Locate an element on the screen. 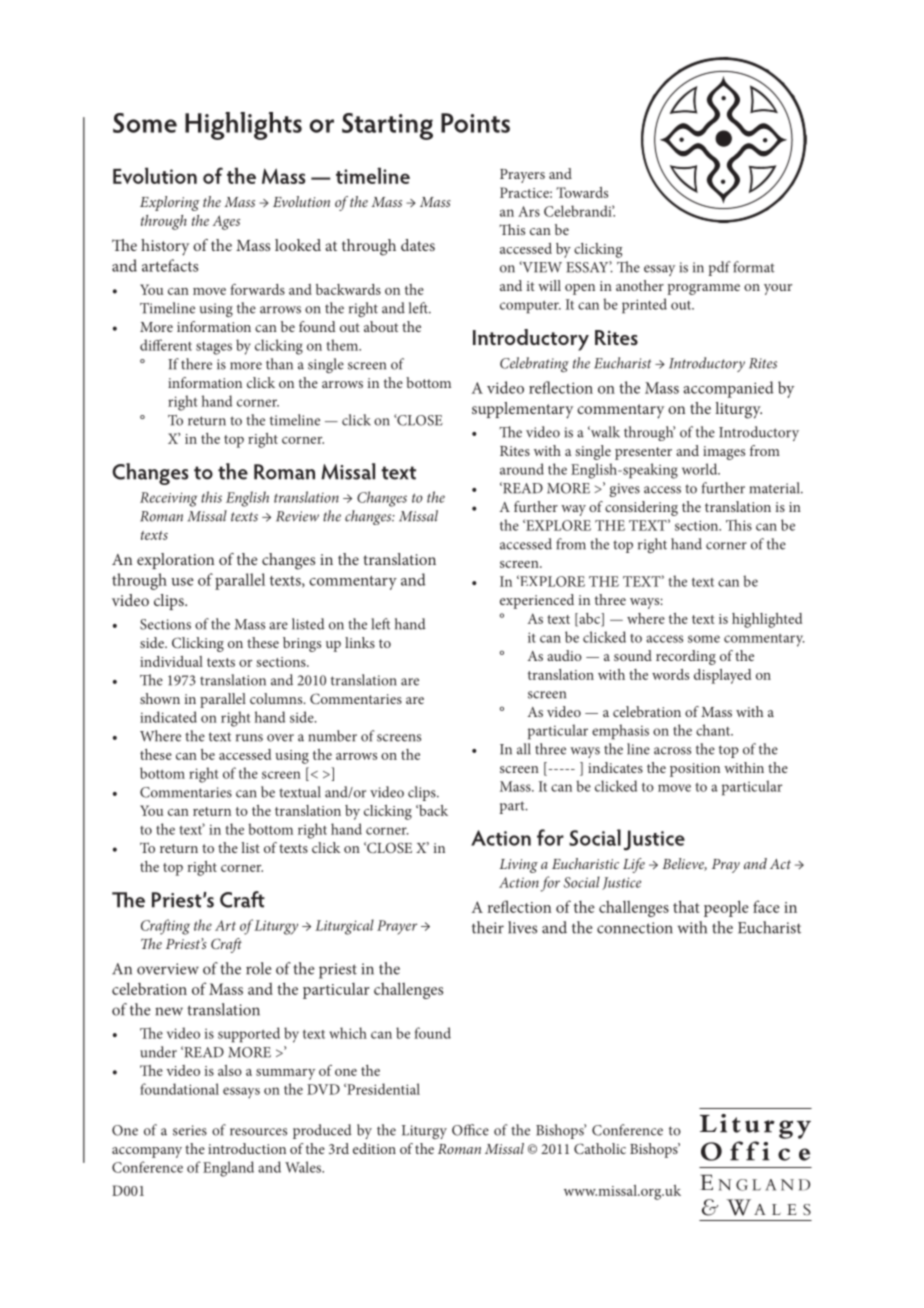 The image size is (924, 1308). Celebrating is located at coordinates (534, 364).
